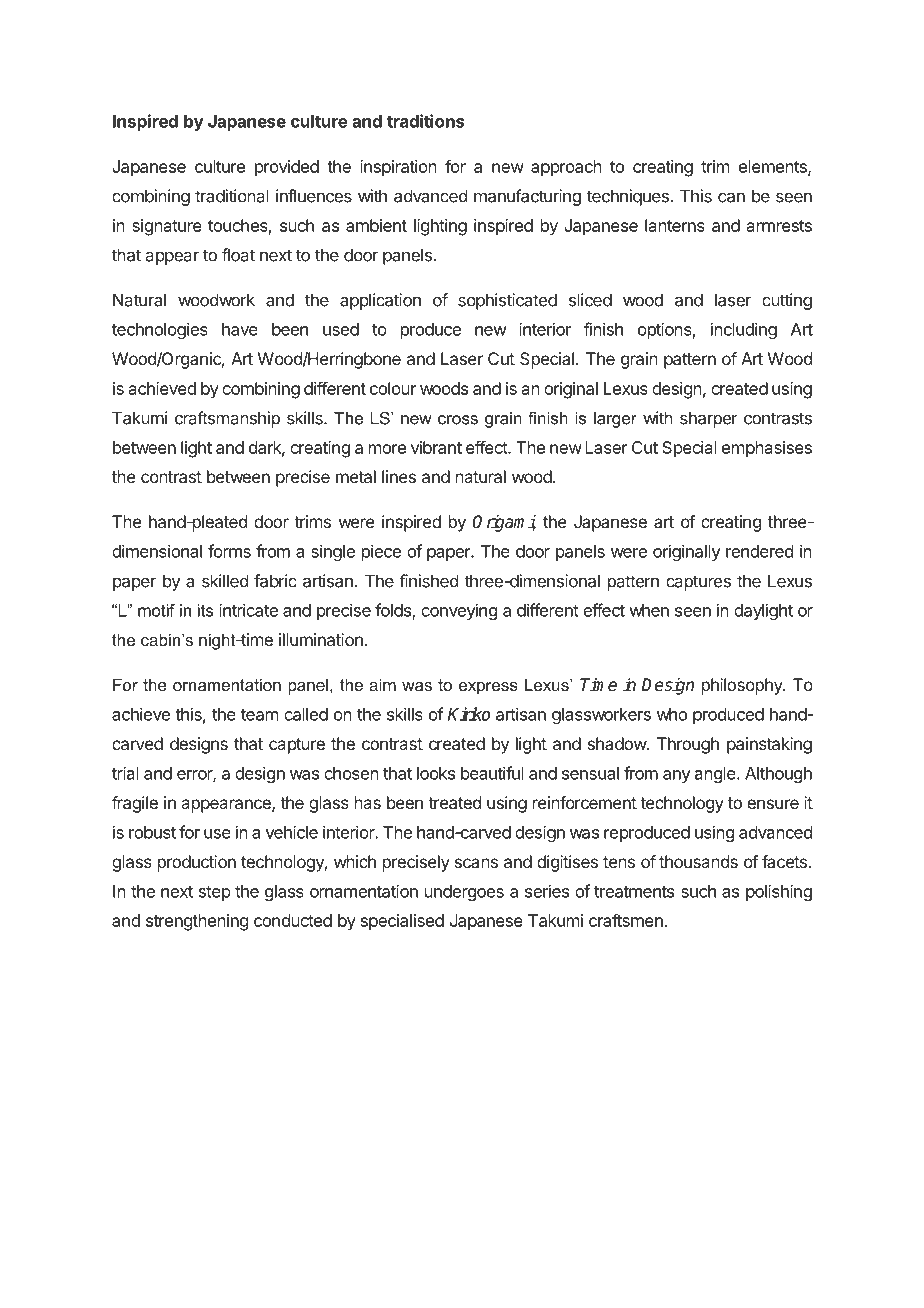 The image size is (924, 1308). Describe the element at coordinates (744, 330) in the document. I see `including` at that location.
